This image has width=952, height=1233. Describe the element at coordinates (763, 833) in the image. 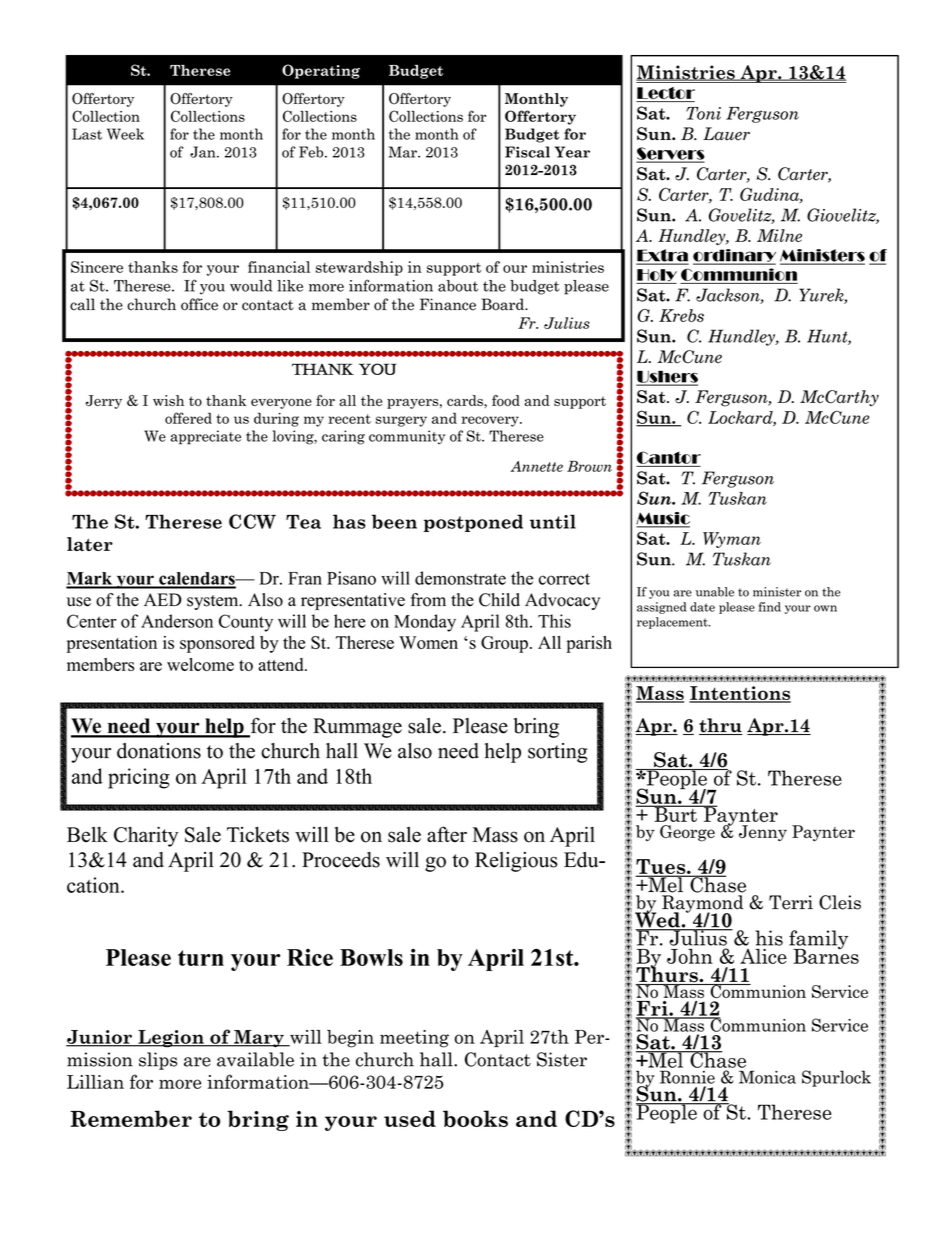

I see `Jenny` at that location.
